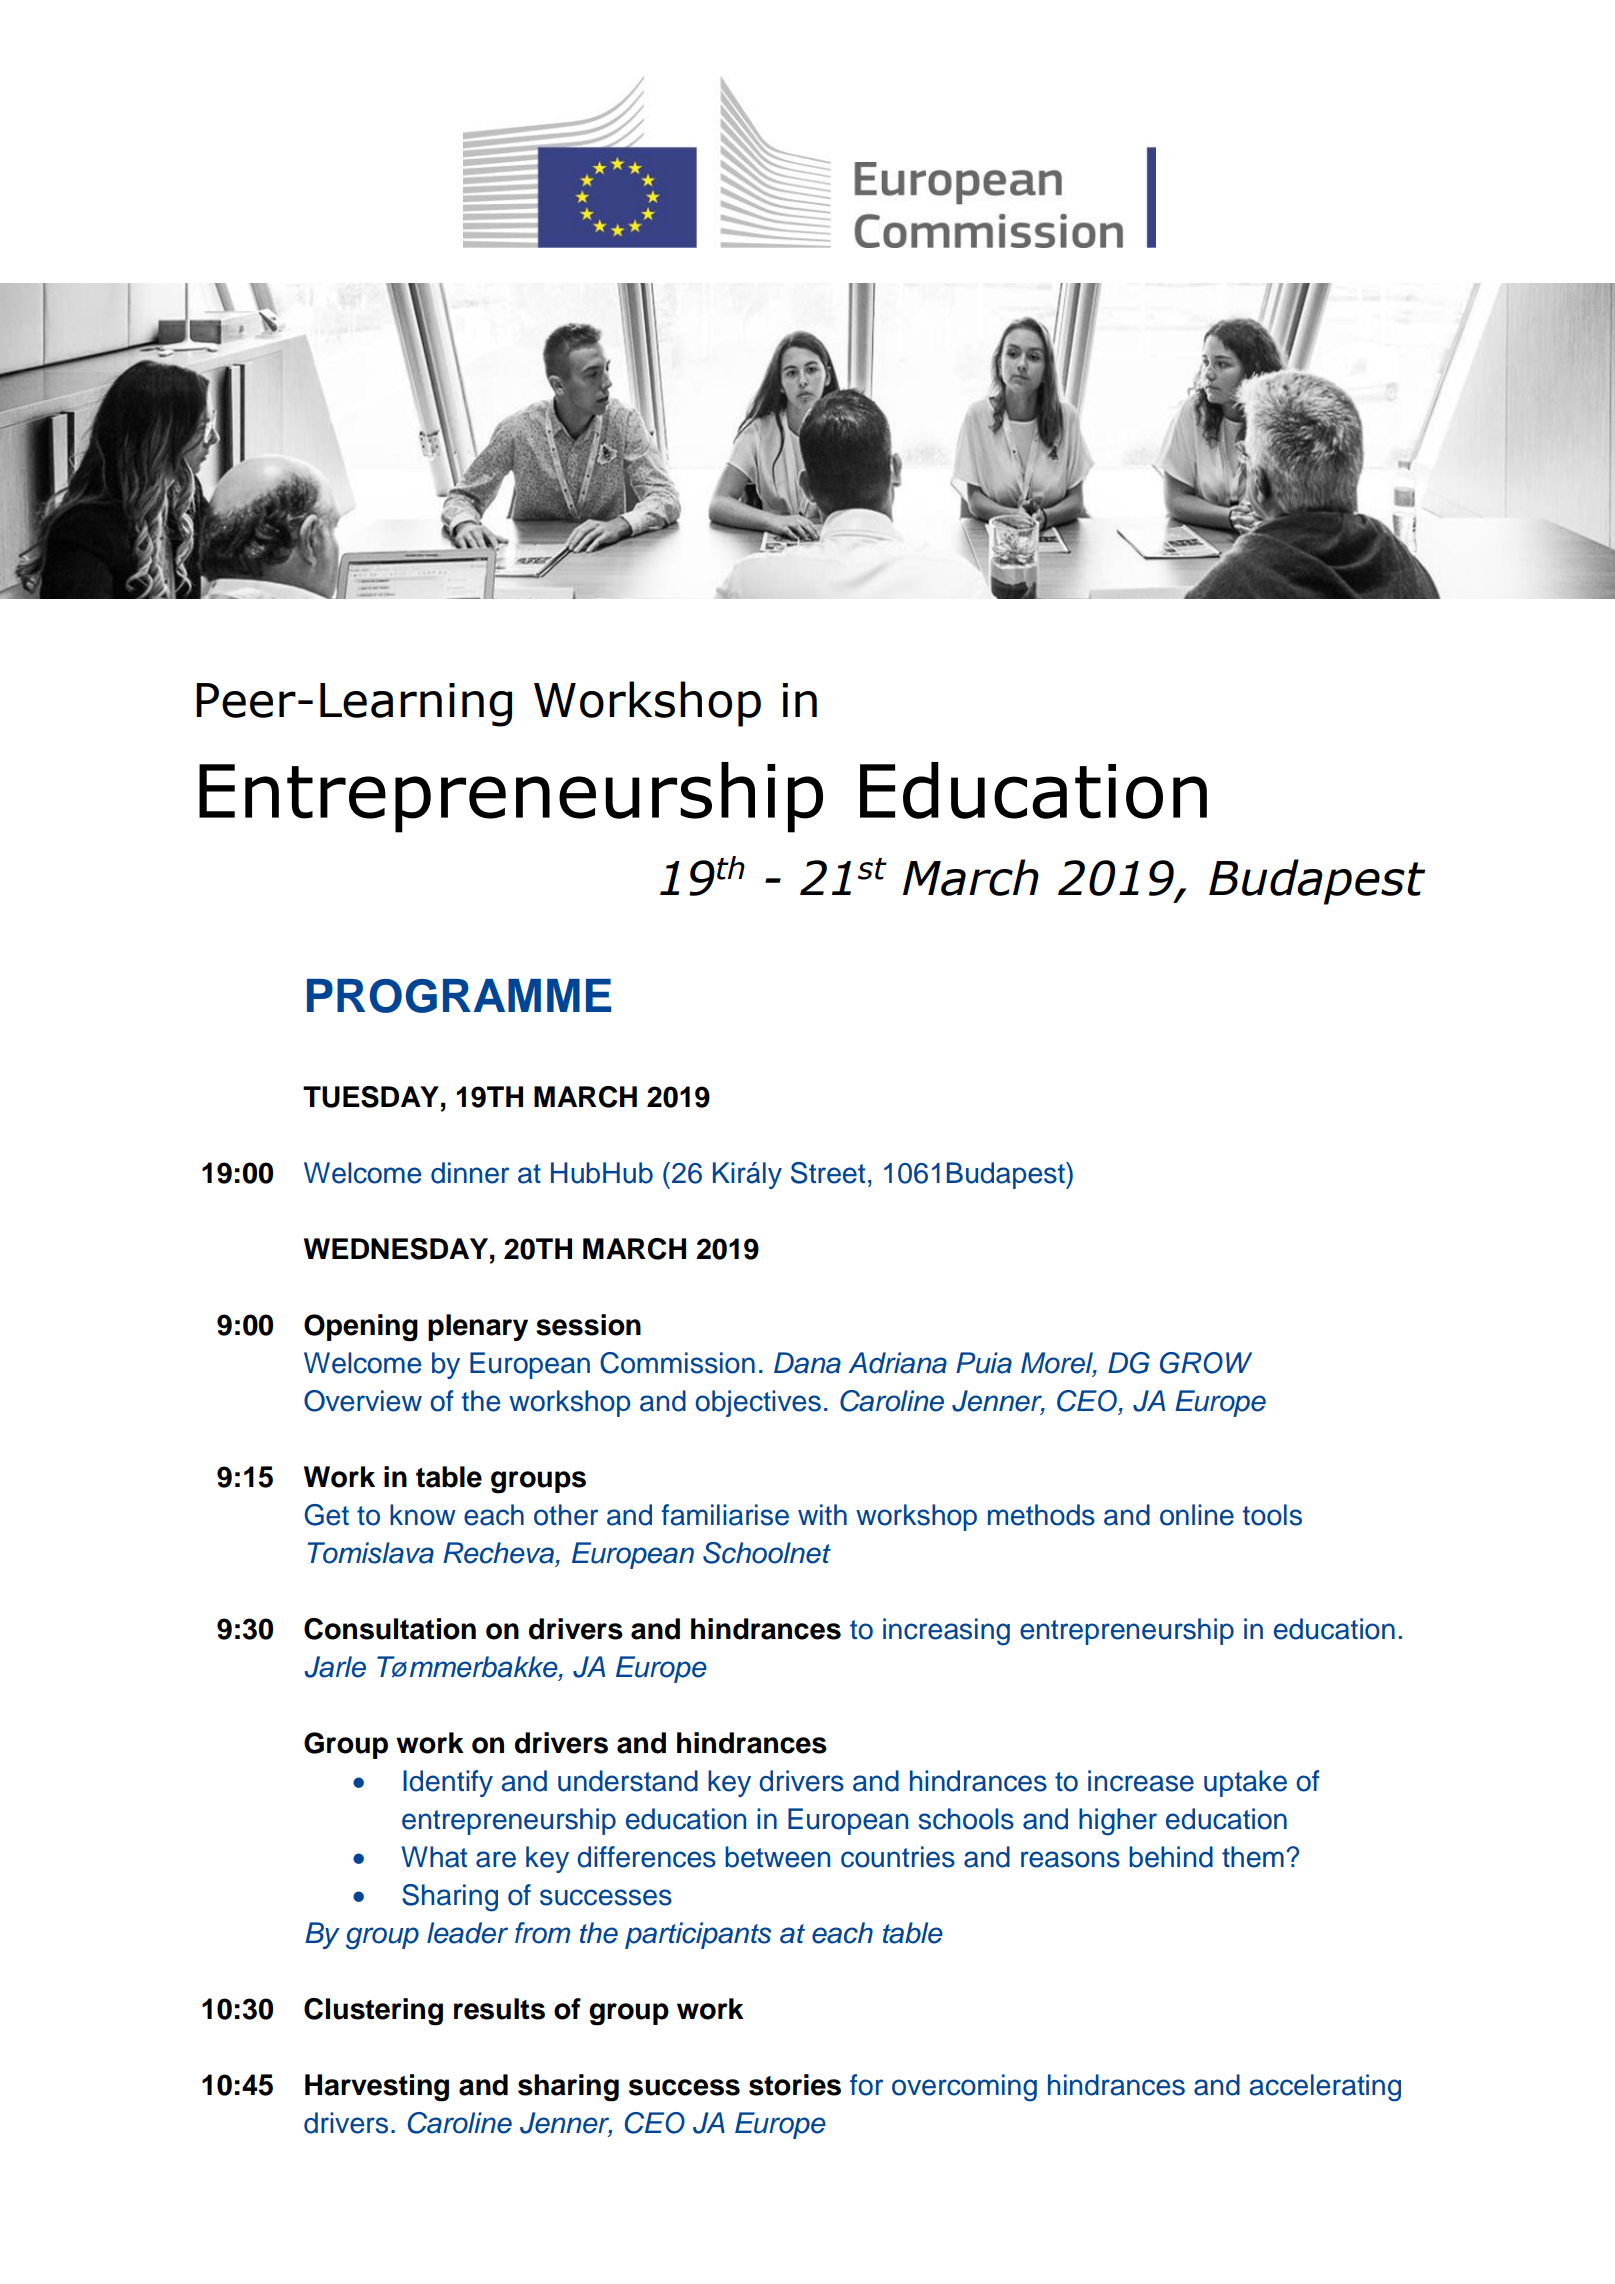 This image has height=2284, width=1615. What do you see at coordinates (822, 1514) in the image?
I see `with` at bounding box center [822, 1514].
